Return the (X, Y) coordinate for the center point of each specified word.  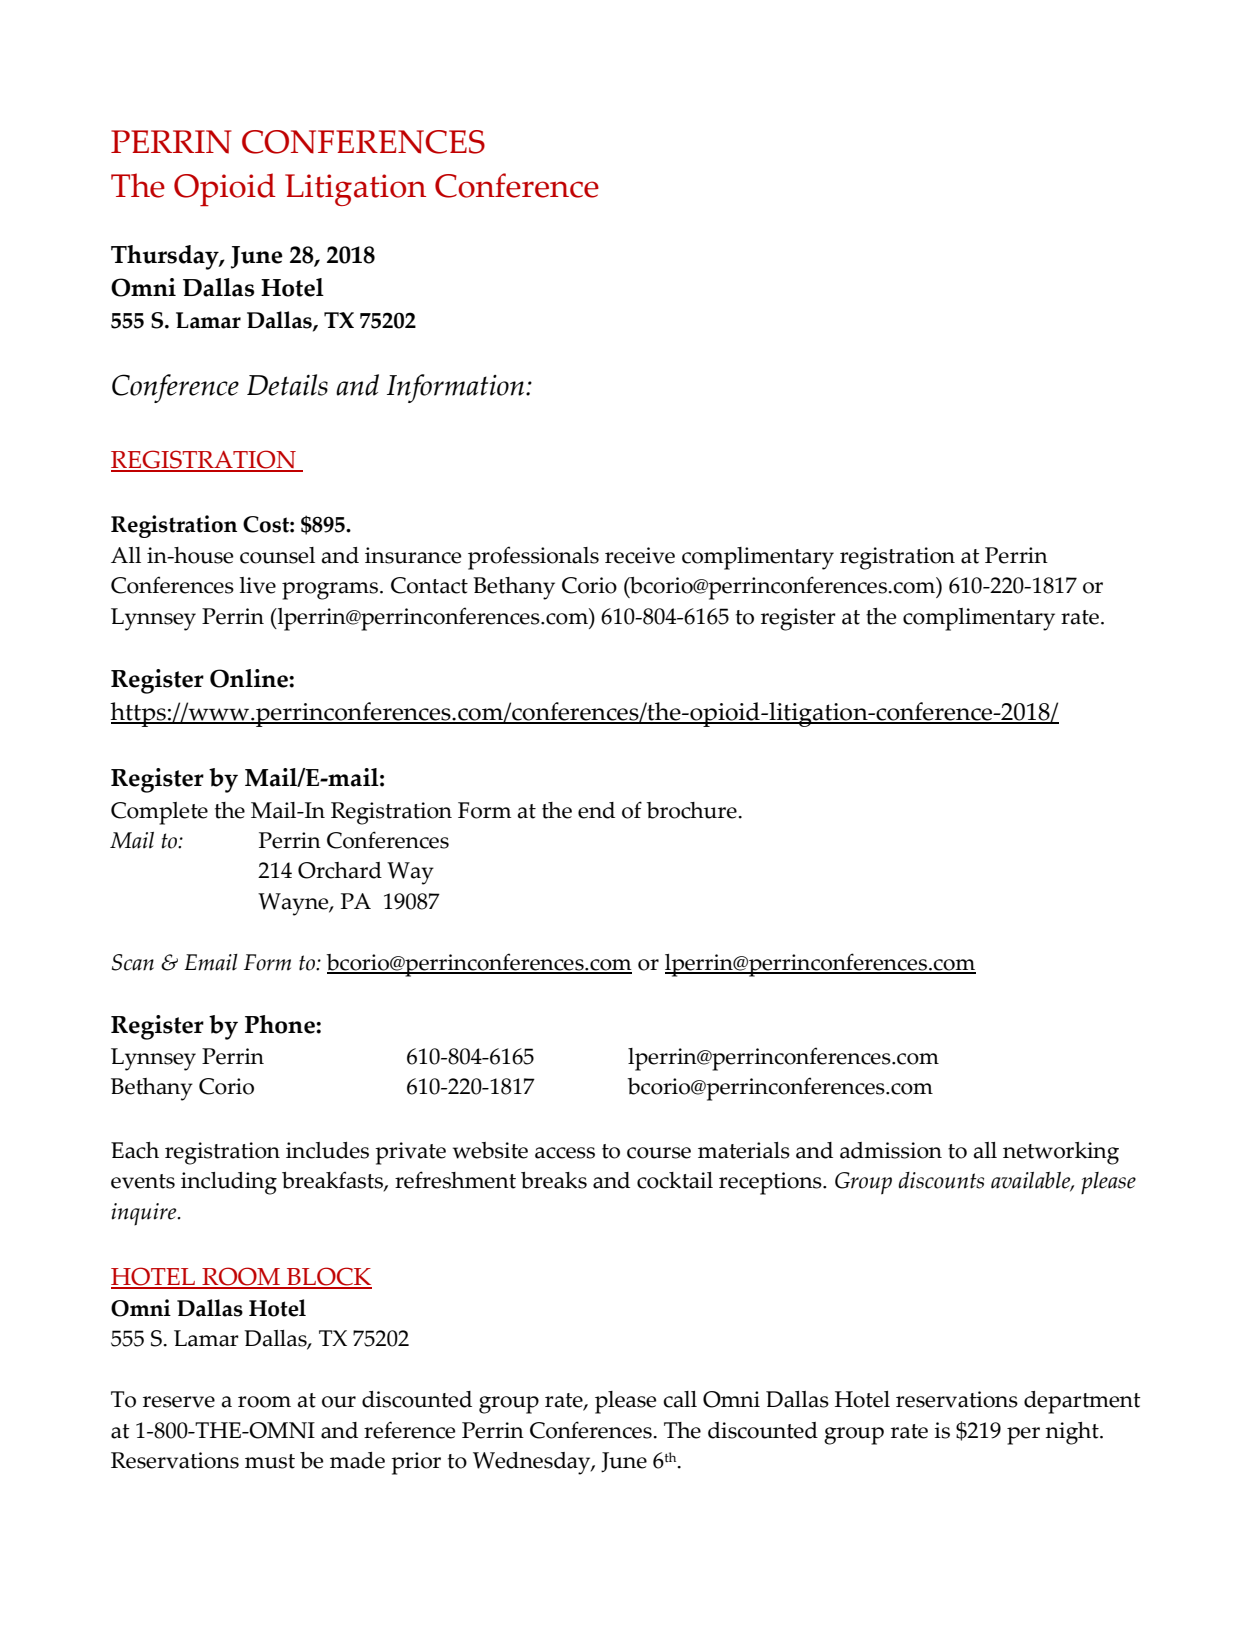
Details (287, 385)
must (270, 1461)
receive (640, 555)
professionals (533, 558)
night (1073, 1433)
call (680, 1399)
